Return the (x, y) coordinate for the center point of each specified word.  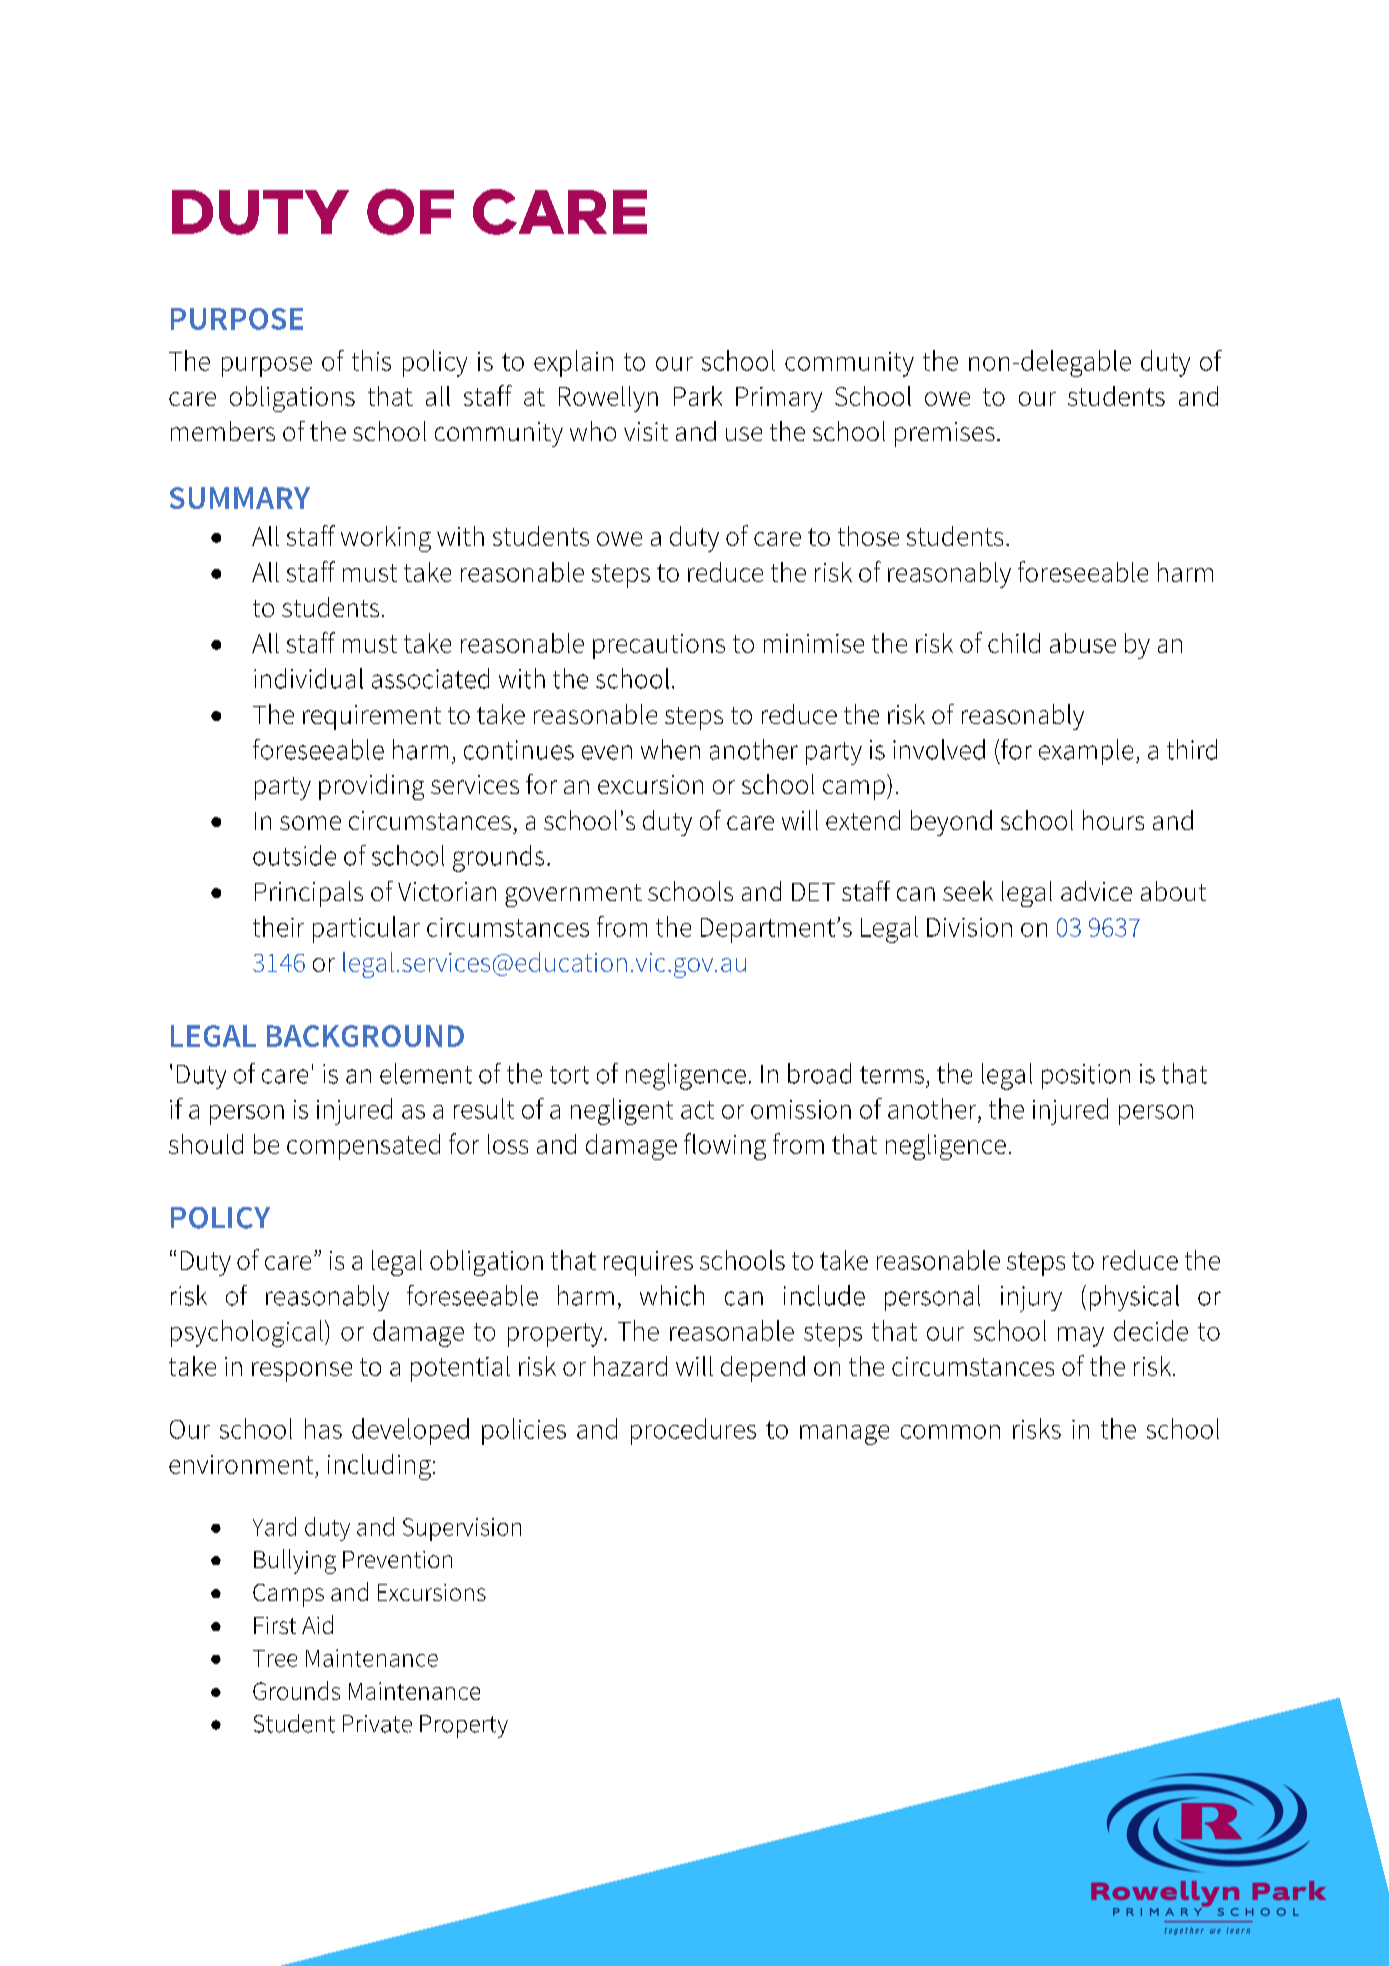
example (1086, 752)
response (302, 1372)
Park (698, 396)
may (1081, 1337)
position (1086, 1076)
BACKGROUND (365, 1036)
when (670, 749)
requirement (372, 717)
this (371, 360)
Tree (275, 1658)
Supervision (462, 1529)
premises (945, 434)
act (697, 1110)
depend (763, 1369)
